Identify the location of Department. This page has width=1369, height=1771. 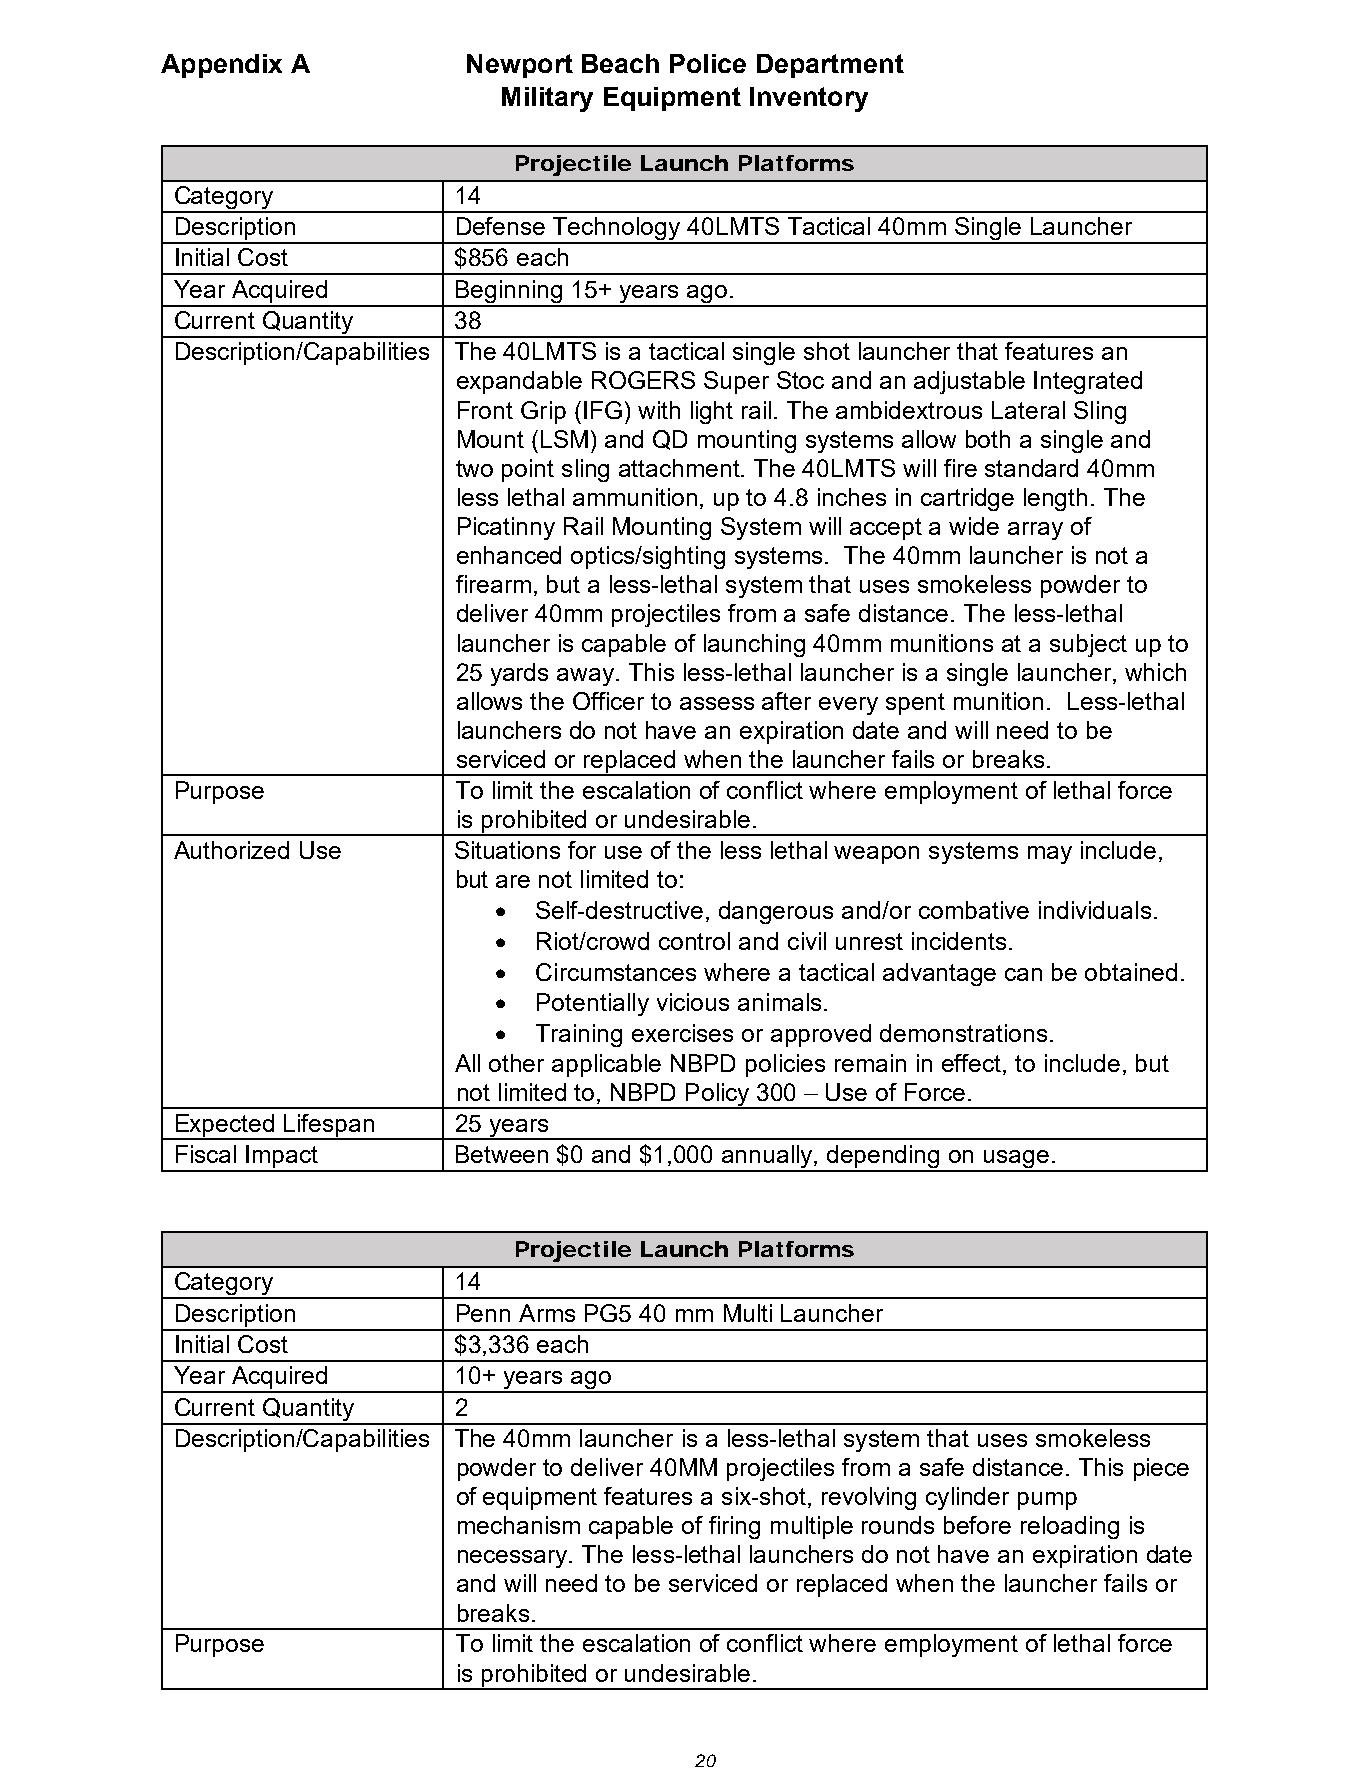
(830, 66).
